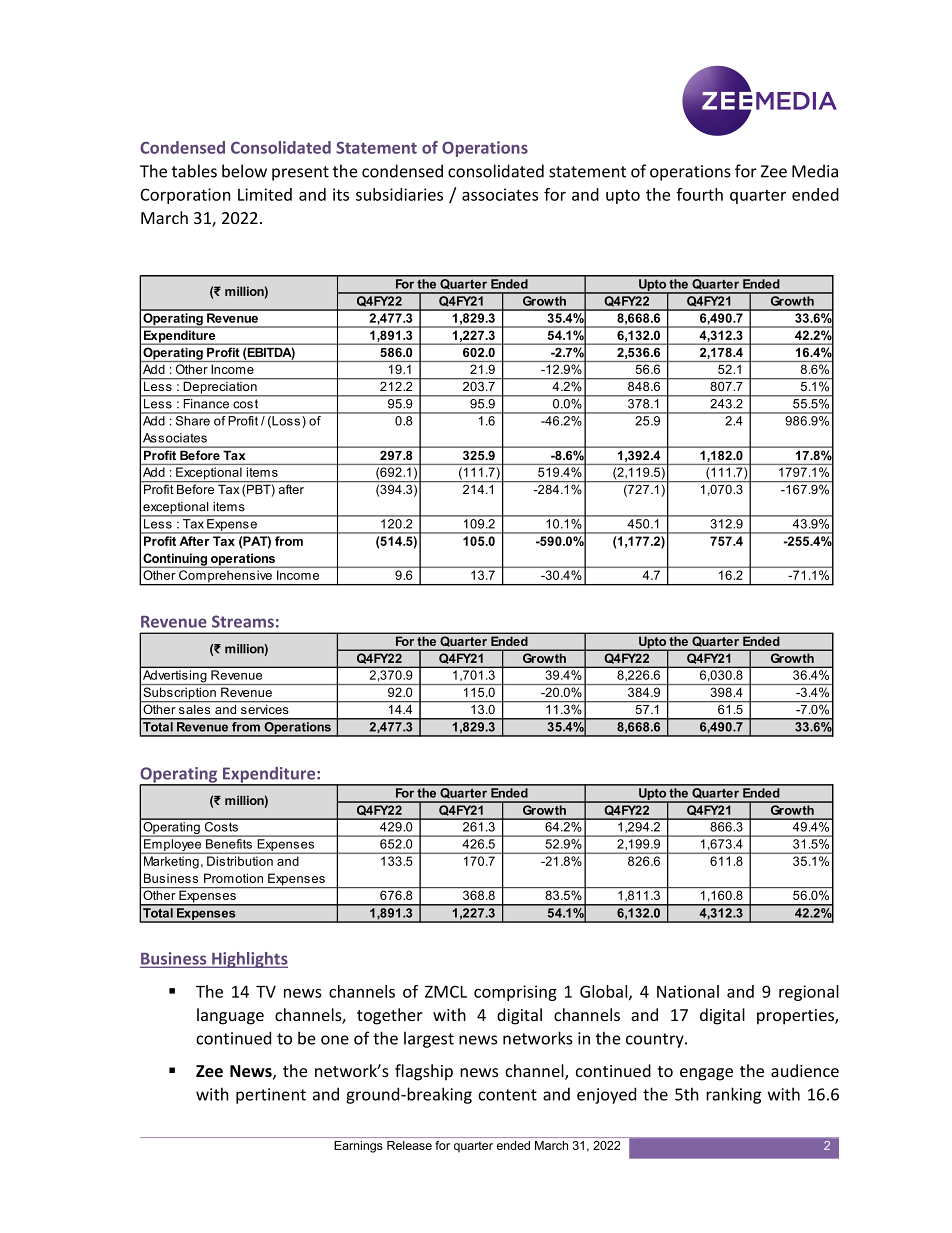 The width and height of the document is (952, 1233). What do you see at coordinates (243, 621) in the document?
I see `Streams` at bounding box center [243, 621].
